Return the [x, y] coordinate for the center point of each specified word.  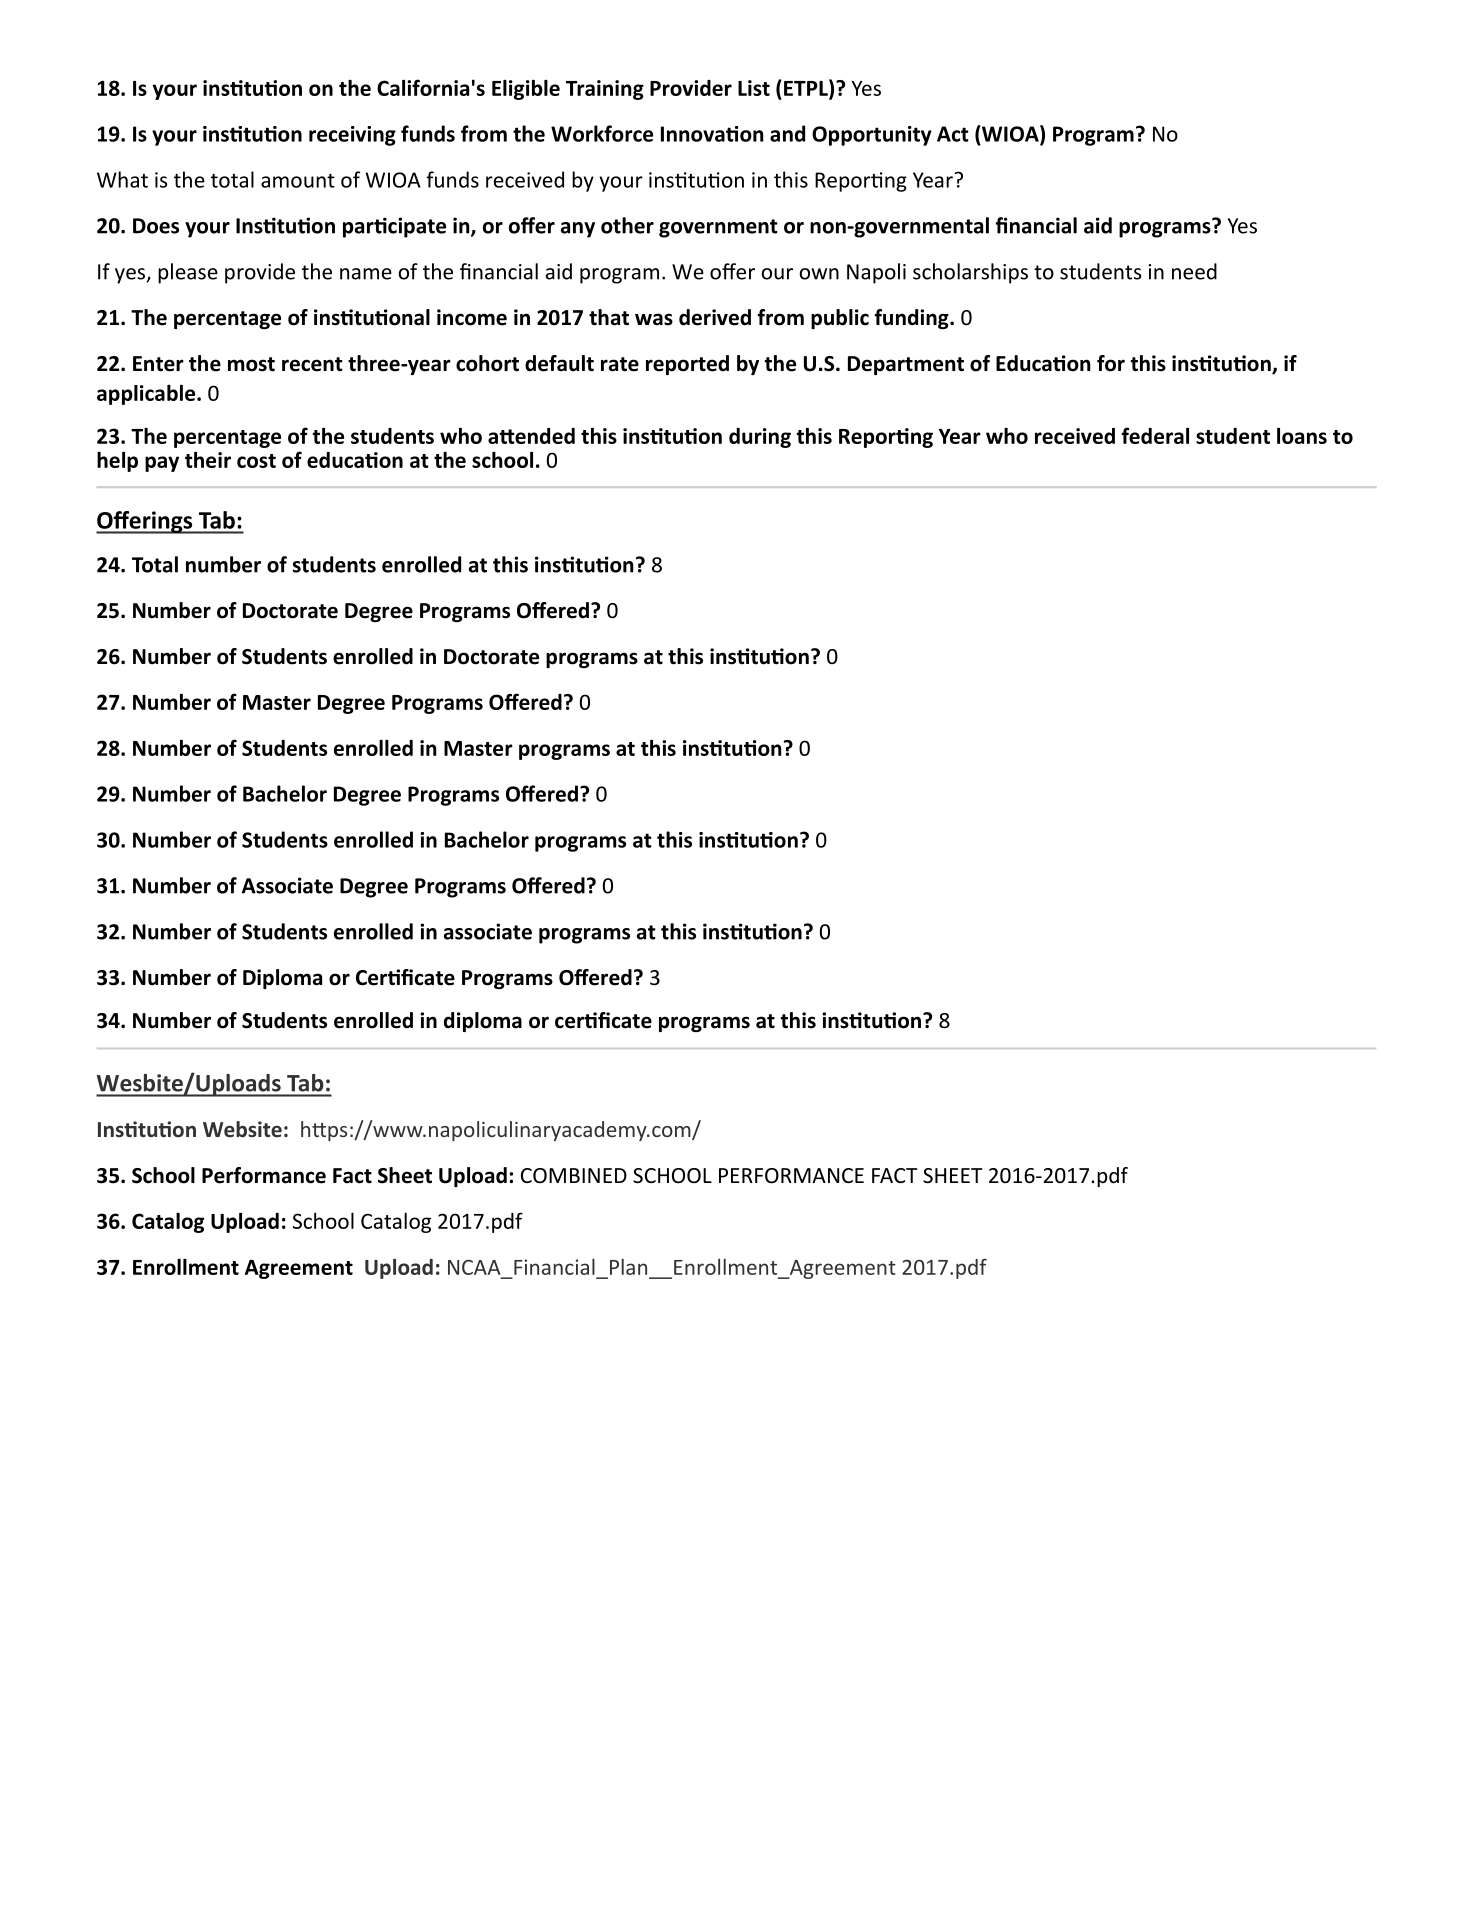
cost [256, 461]
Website [242, 1129]
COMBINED [574, 1175]
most [251, 364]
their [208, 460]
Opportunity [872, 136]
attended [531, 436]
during [760, 438]
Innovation [712, 134]
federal [1155, 435]
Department [906, 365]
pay [162, 464]
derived [715, 317]
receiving [352, 136]
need [1194, 271]
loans [1302, 436]
